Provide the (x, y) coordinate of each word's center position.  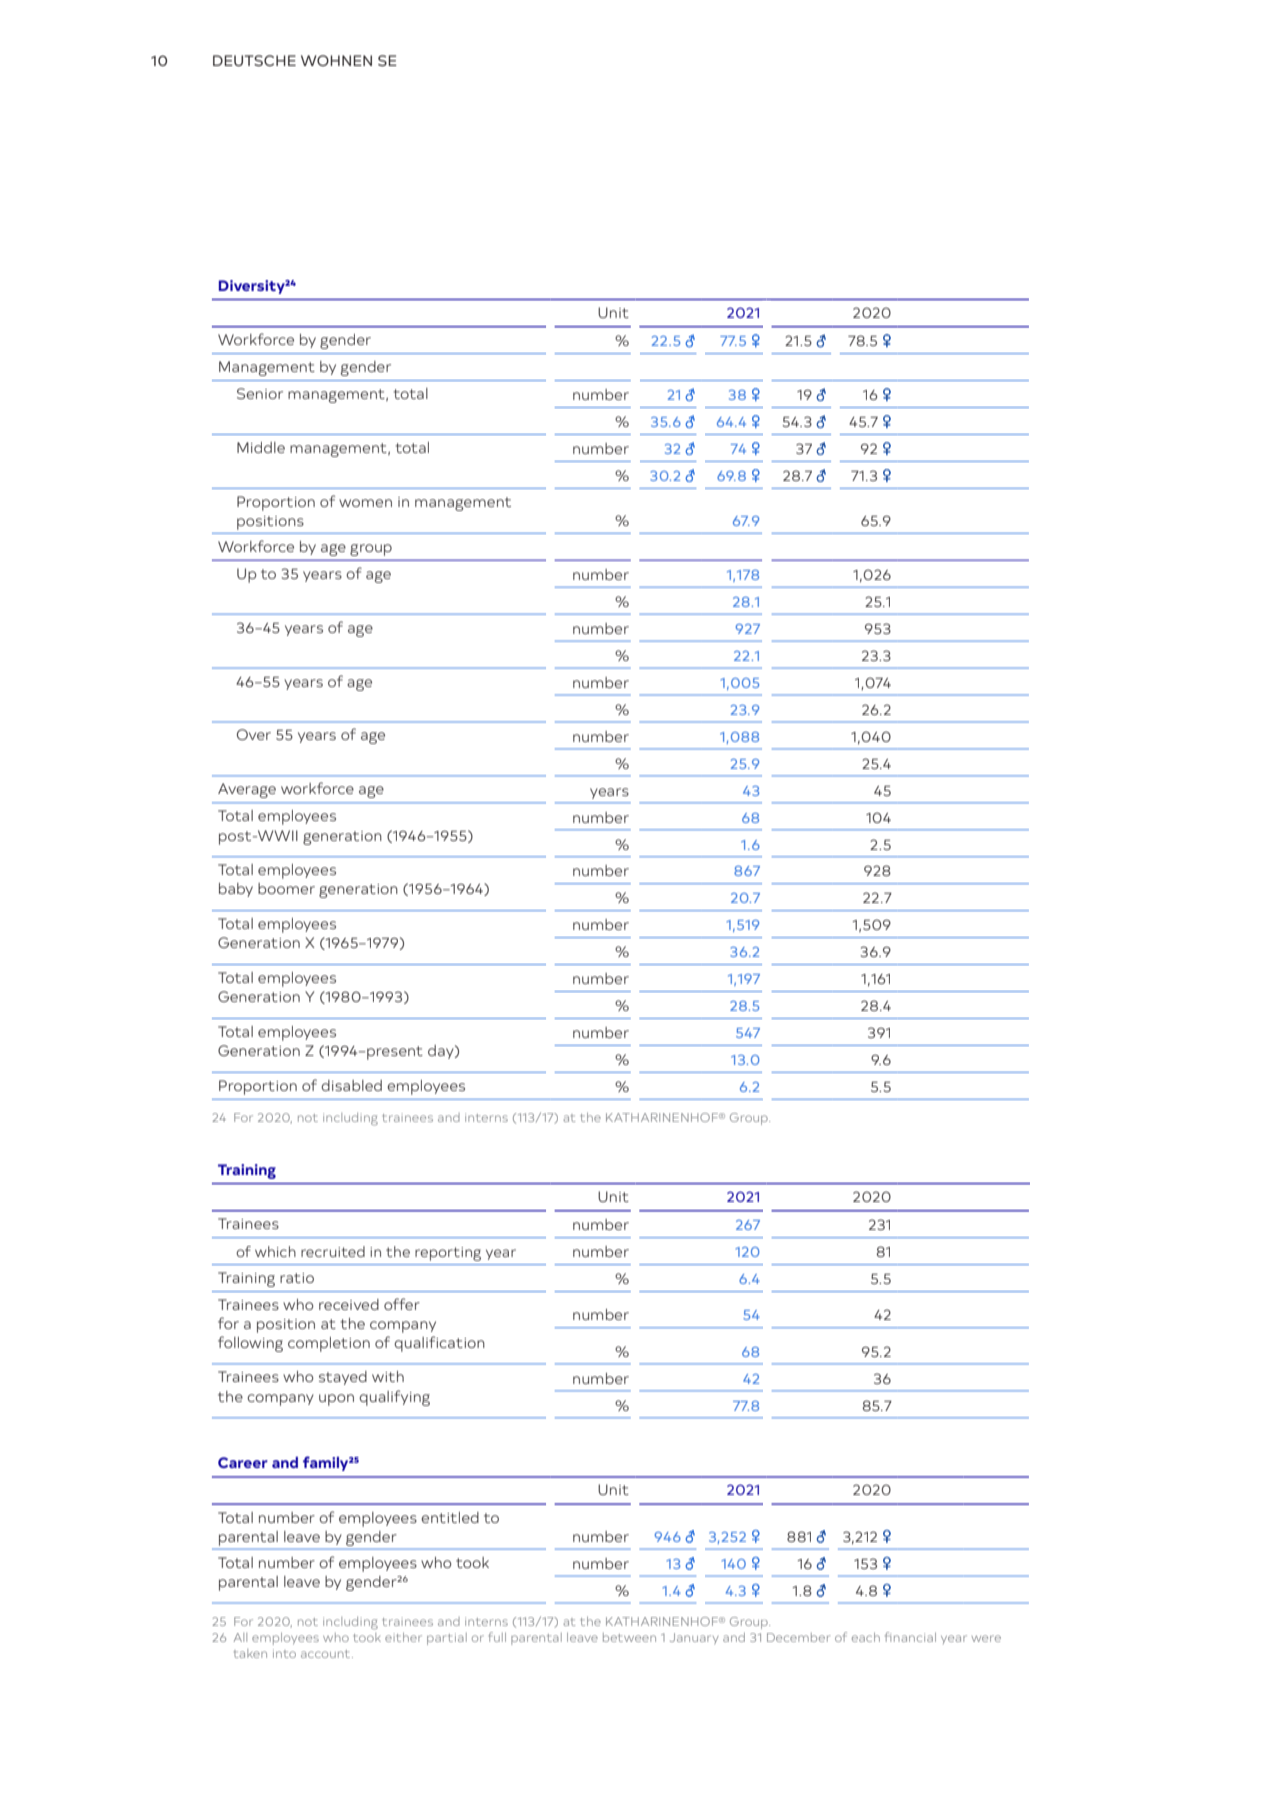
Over (254, 734)
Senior (260, 393)
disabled (351, 1085)
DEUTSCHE (254, 60)
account (327, 1654)
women (365, 503)
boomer (286, 888)
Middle (261, 447)
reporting (448, 1254)
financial (910, 1637)
